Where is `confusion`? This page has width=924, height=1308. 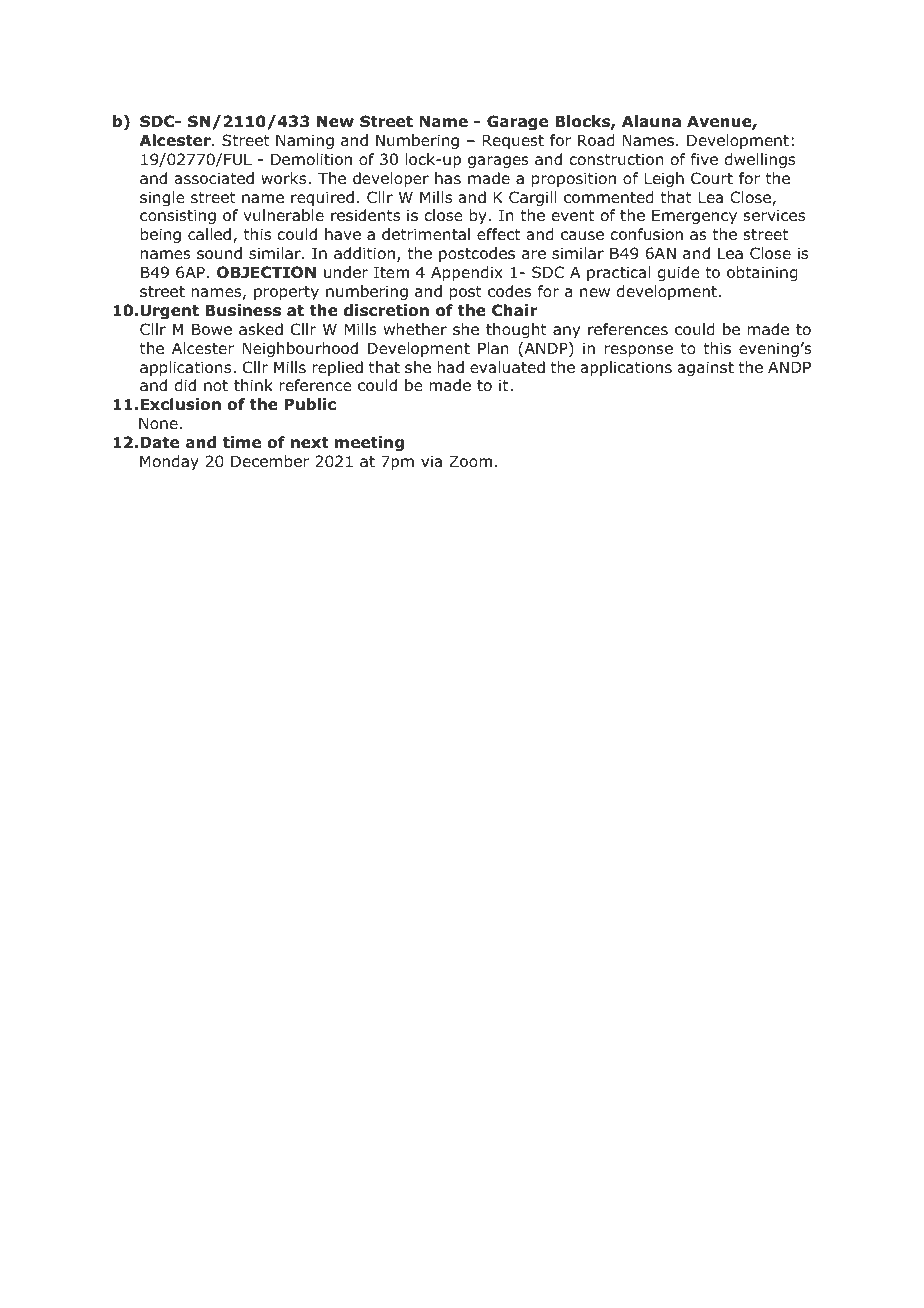 confusion is located at coordinates (646, 234).
